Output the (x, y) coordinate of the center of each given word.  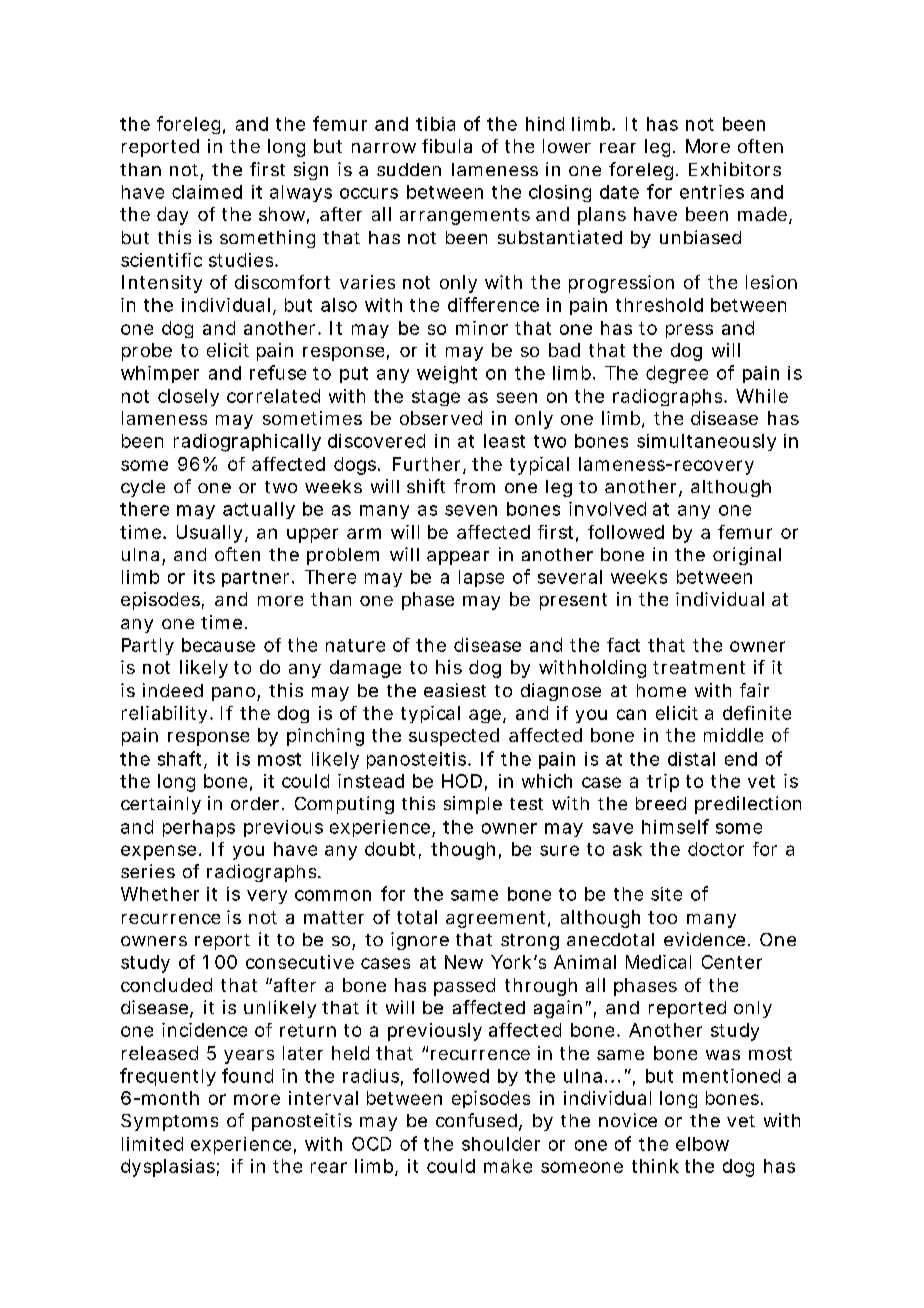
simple (473, 805)
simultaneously (706, 442)
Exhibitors (735, 169)
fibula (447, 146)
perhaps (199, 828)
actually (259, 510)
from (474, 486)
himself (675, 826)
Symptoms (169, 1122)
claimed (207, 192)
